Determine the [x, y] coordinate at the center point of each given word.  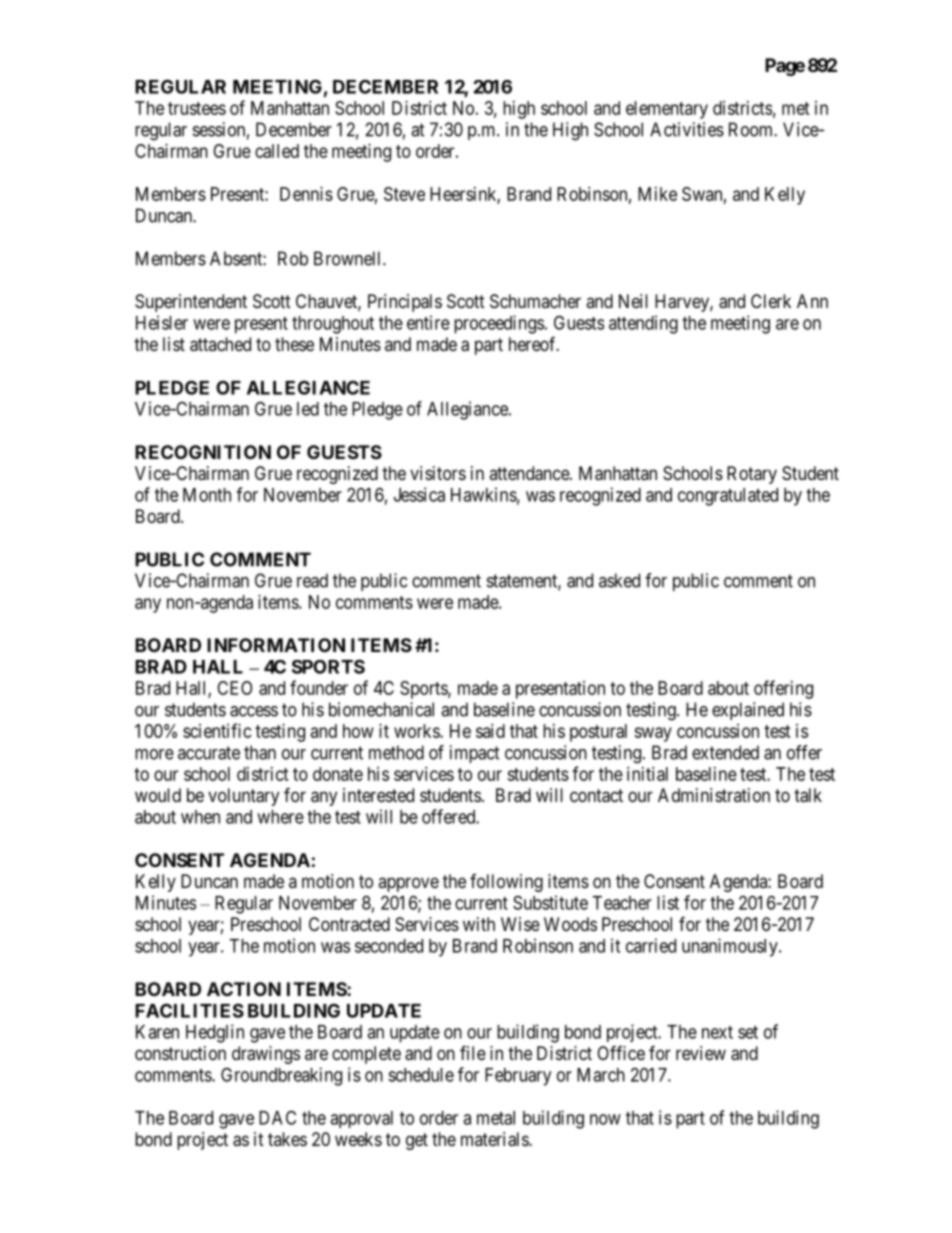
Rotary [752, 475]
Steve [404, 194]
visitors [438, 473]
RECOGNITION [203, 452]
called [277, 151]
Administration [714, 795]
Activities [687, 129]
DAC [277, 1117]
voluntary [243, 797]
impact [475, 754]
